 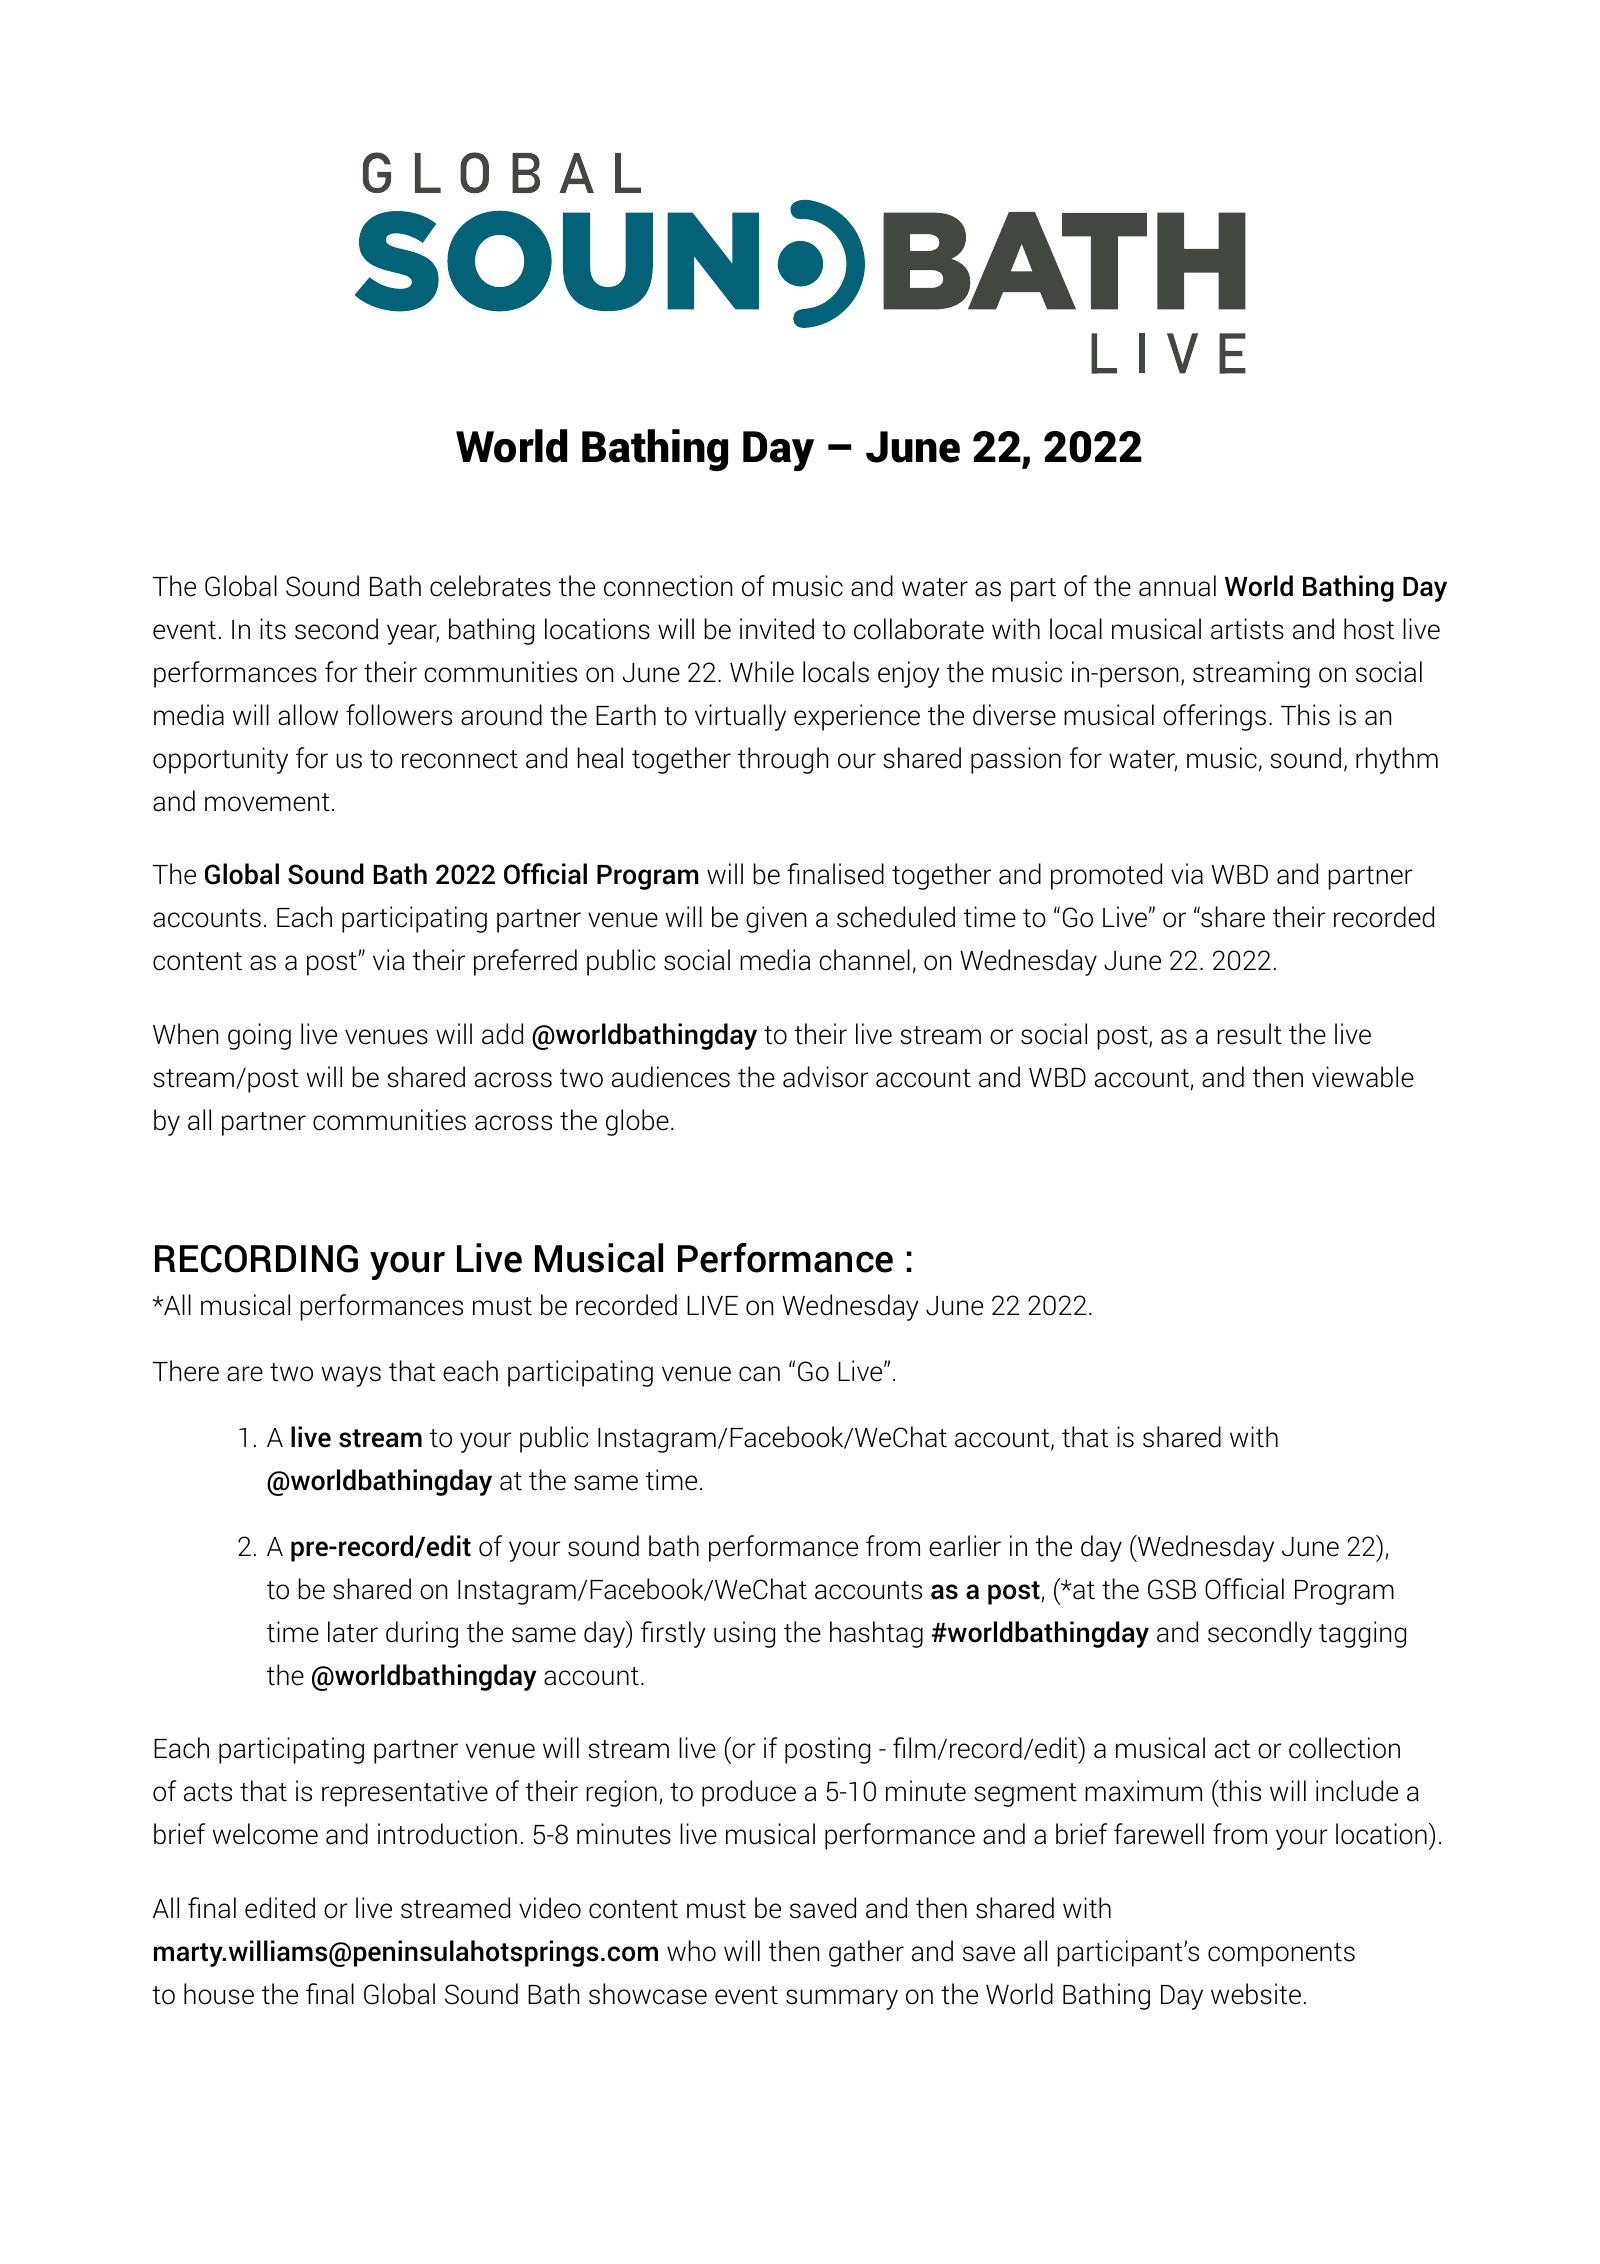 I want to click on given, so click(x=776, y=919).
